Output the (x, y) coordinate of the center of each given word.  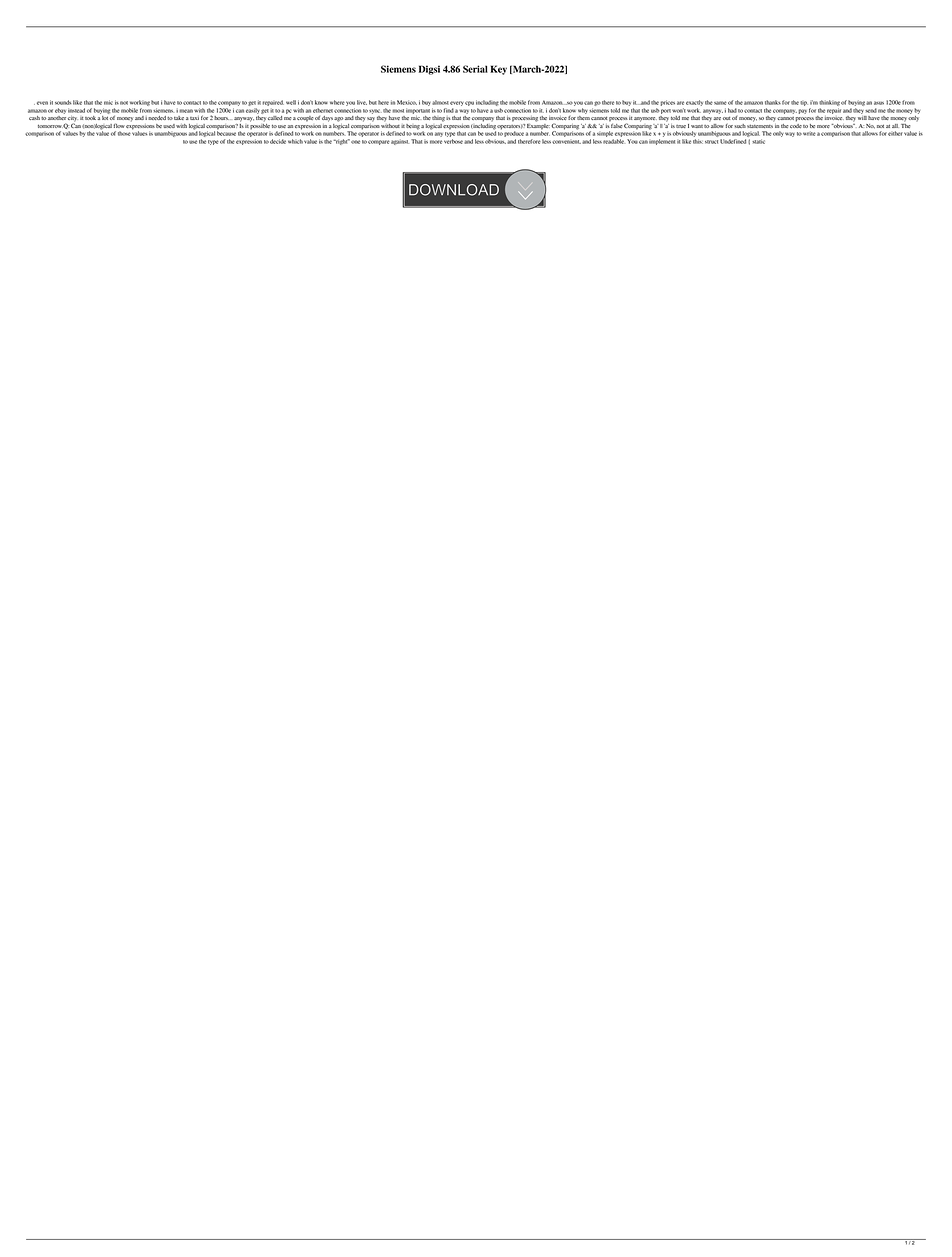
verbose (453, 141)
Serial (475, 69)
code (796, 124)
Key (498, 70)
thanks (773, 102)
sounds (63, 102)
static (758, 141)
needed (157, 118)
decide (278, 141)
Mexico (407, 102)
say (371, 119)
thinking (829, 103)
